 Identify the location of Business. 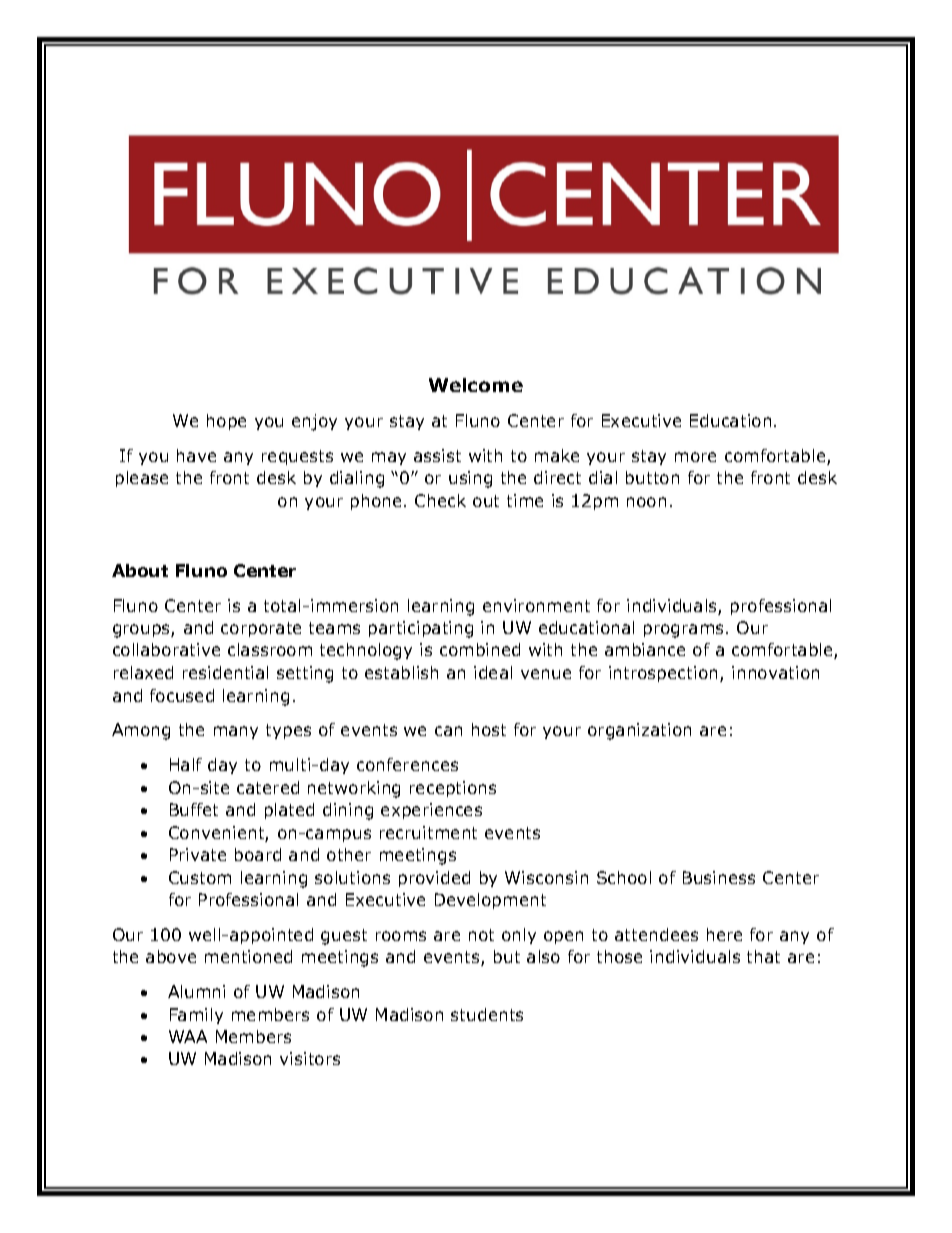
(719, 877).
